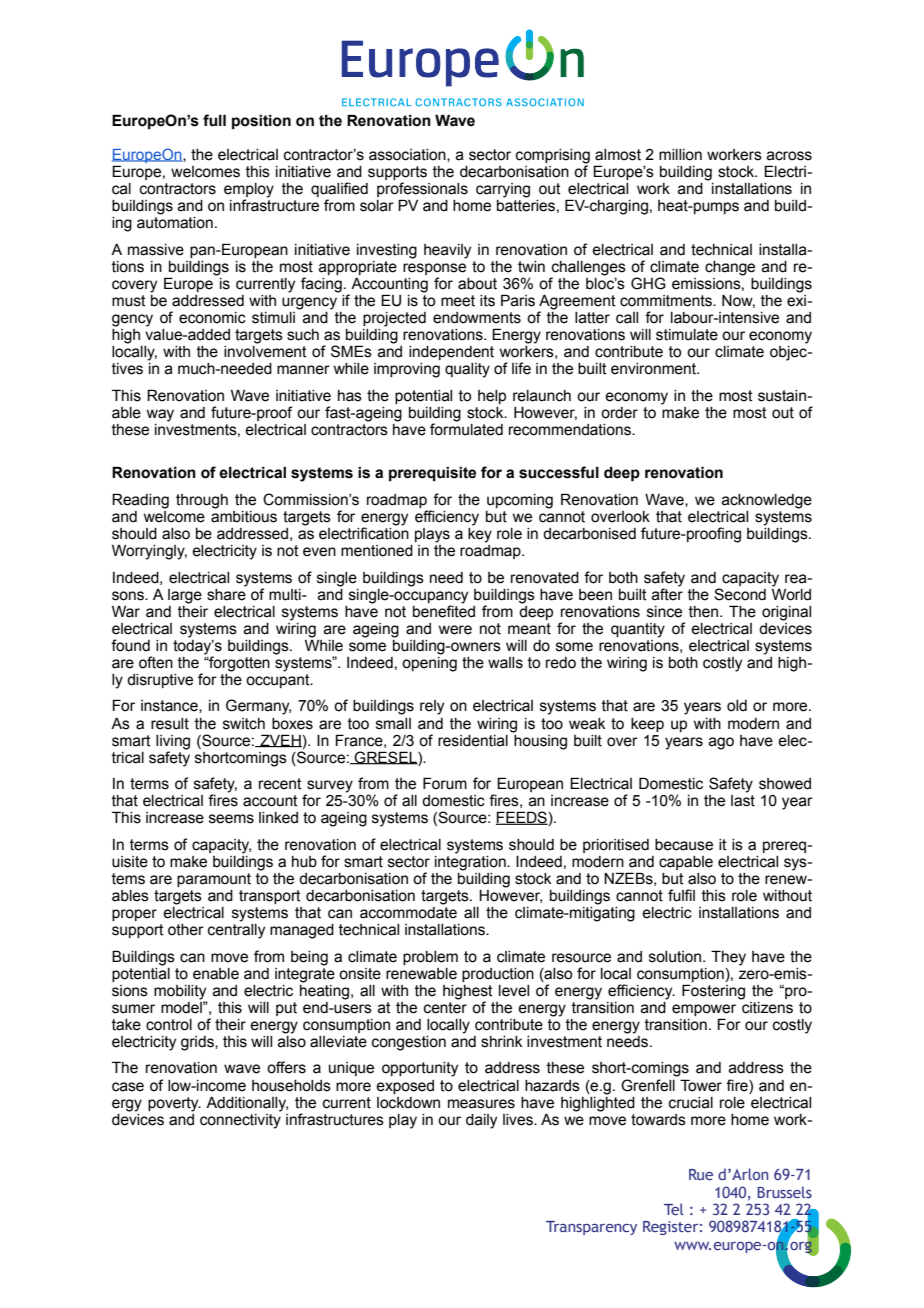 Image resolution: width=924 pixels, height=1308 pixels. I want to click on They, so click(728, 958).
